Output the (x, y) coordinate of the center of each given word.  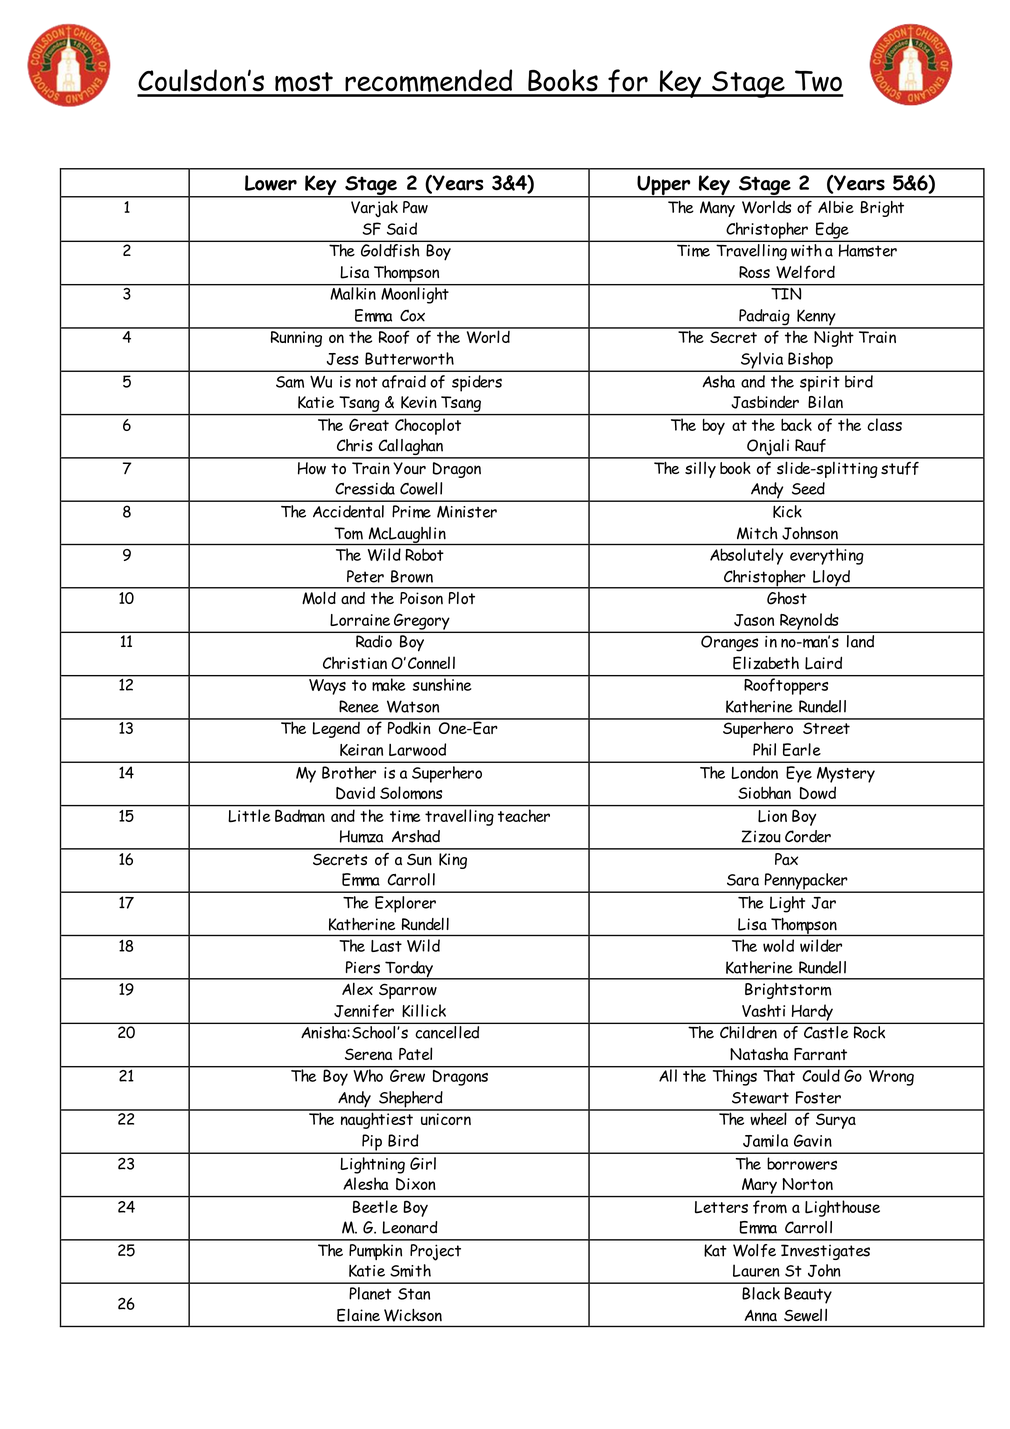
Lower (271, 183)
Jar (824, 903)
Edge (832, 231)
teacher (524, 815)
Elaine (358, 1315)
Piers (363, 967)
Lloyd (831, 579)
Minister (467, 511)
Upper (664, 186)
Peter (365, 576)
